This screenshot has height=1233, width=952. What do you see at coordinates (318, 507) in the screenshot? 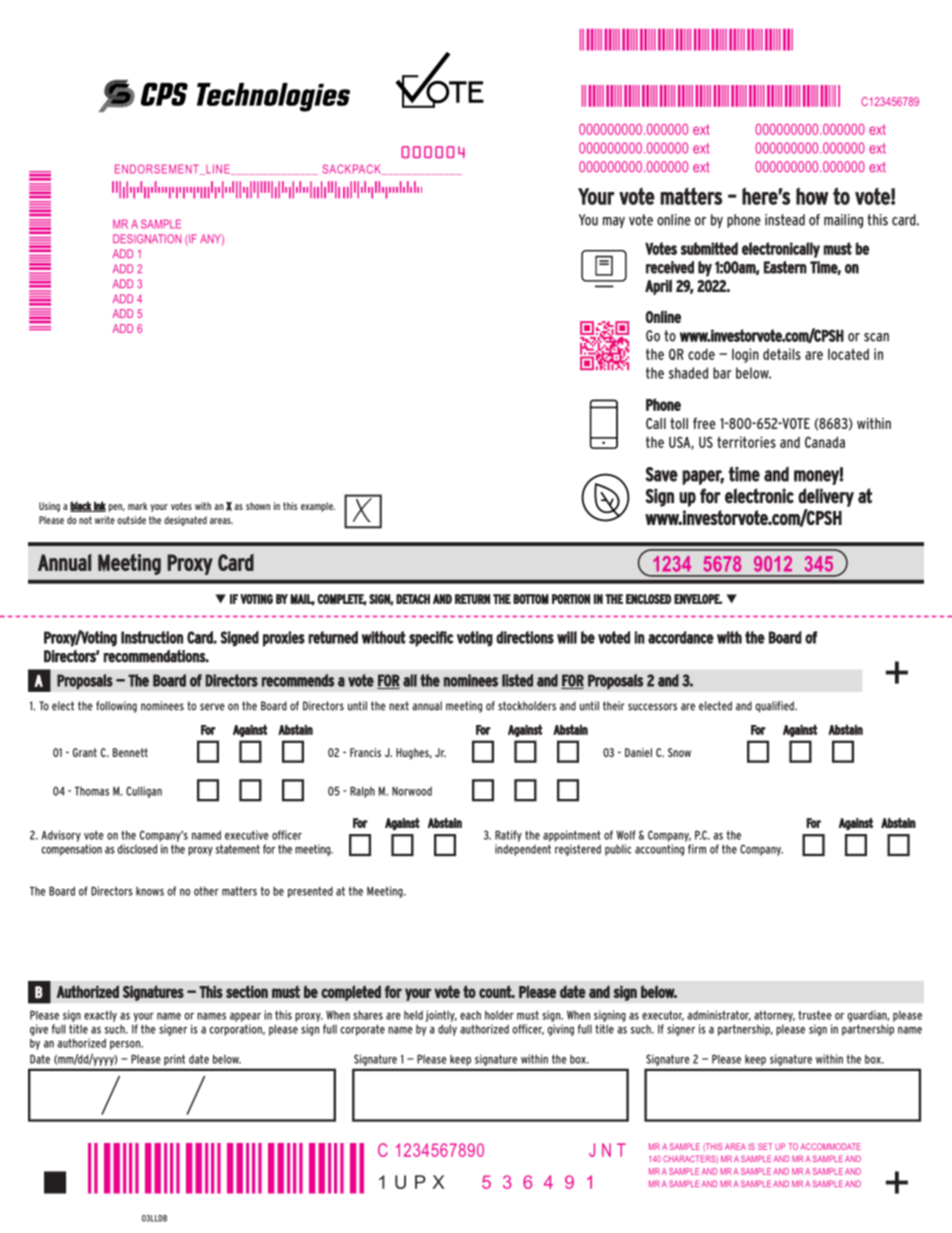
I see `example` at bounding box center [318, 507].
